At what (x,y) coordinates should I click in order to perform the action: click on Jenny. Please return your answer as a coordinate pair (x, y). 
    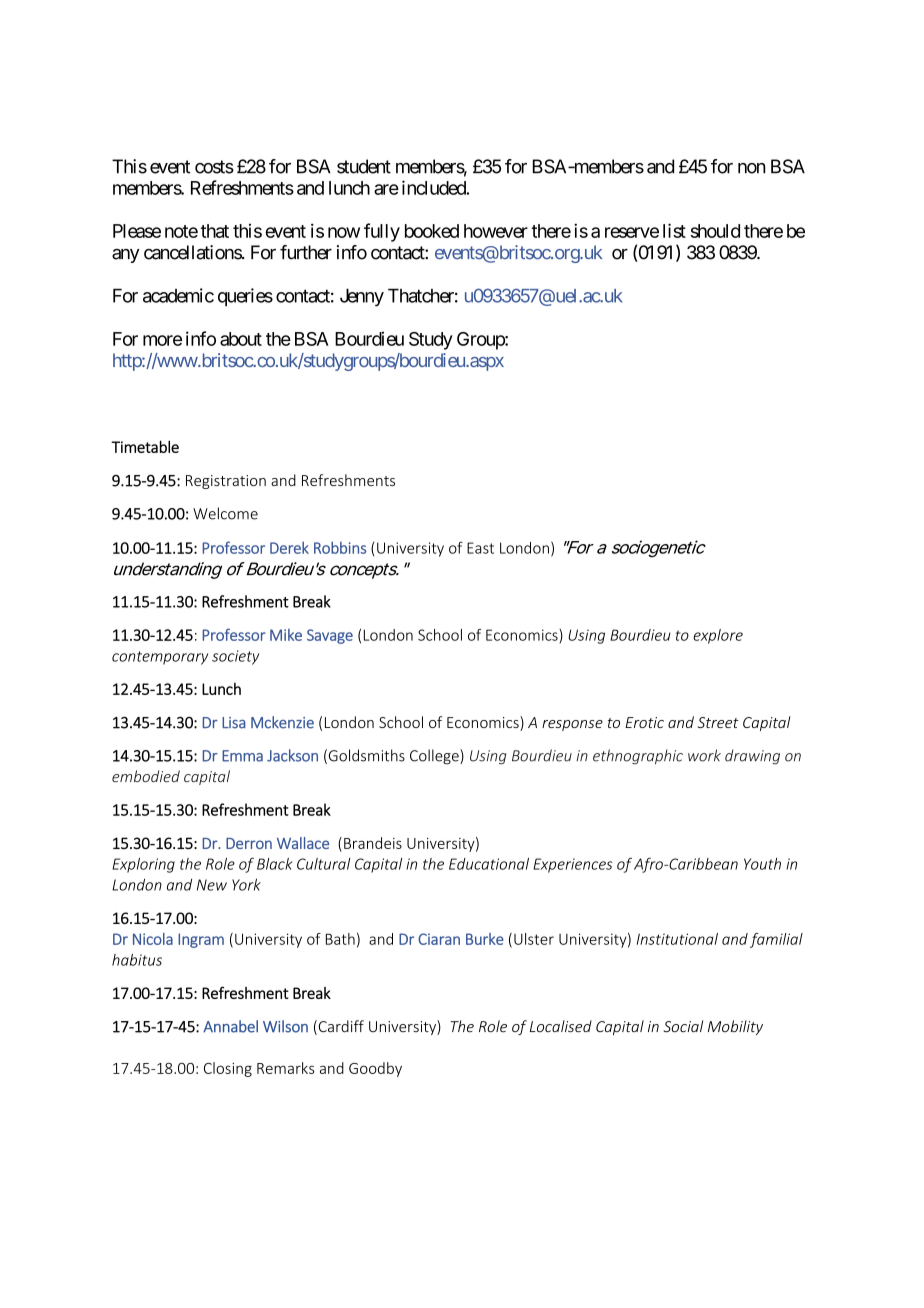
    Looking at the image, I should click on (362, 297).
